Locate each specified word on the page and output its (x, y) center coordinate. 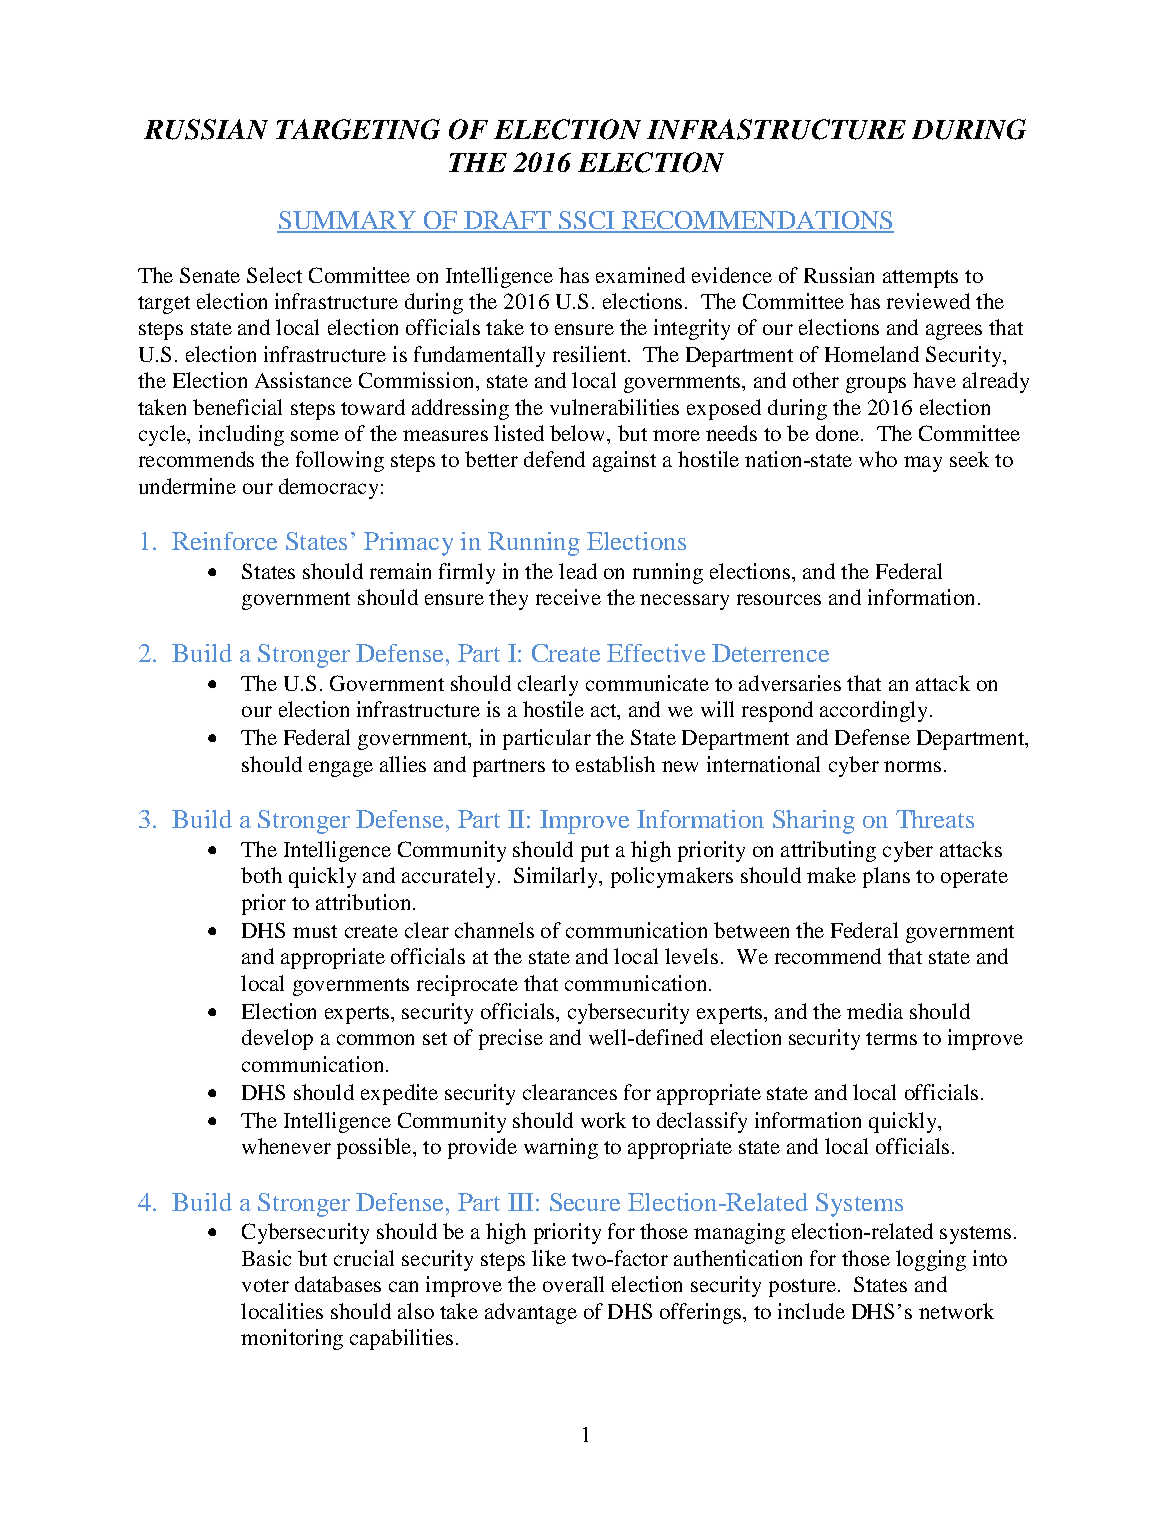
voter (265, 1285)
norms (912, 766)
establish (615, 764)
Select (274, 275)
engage (341, 769)
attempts (920, 279)
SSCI (587, 221)
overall (573, 1284)
